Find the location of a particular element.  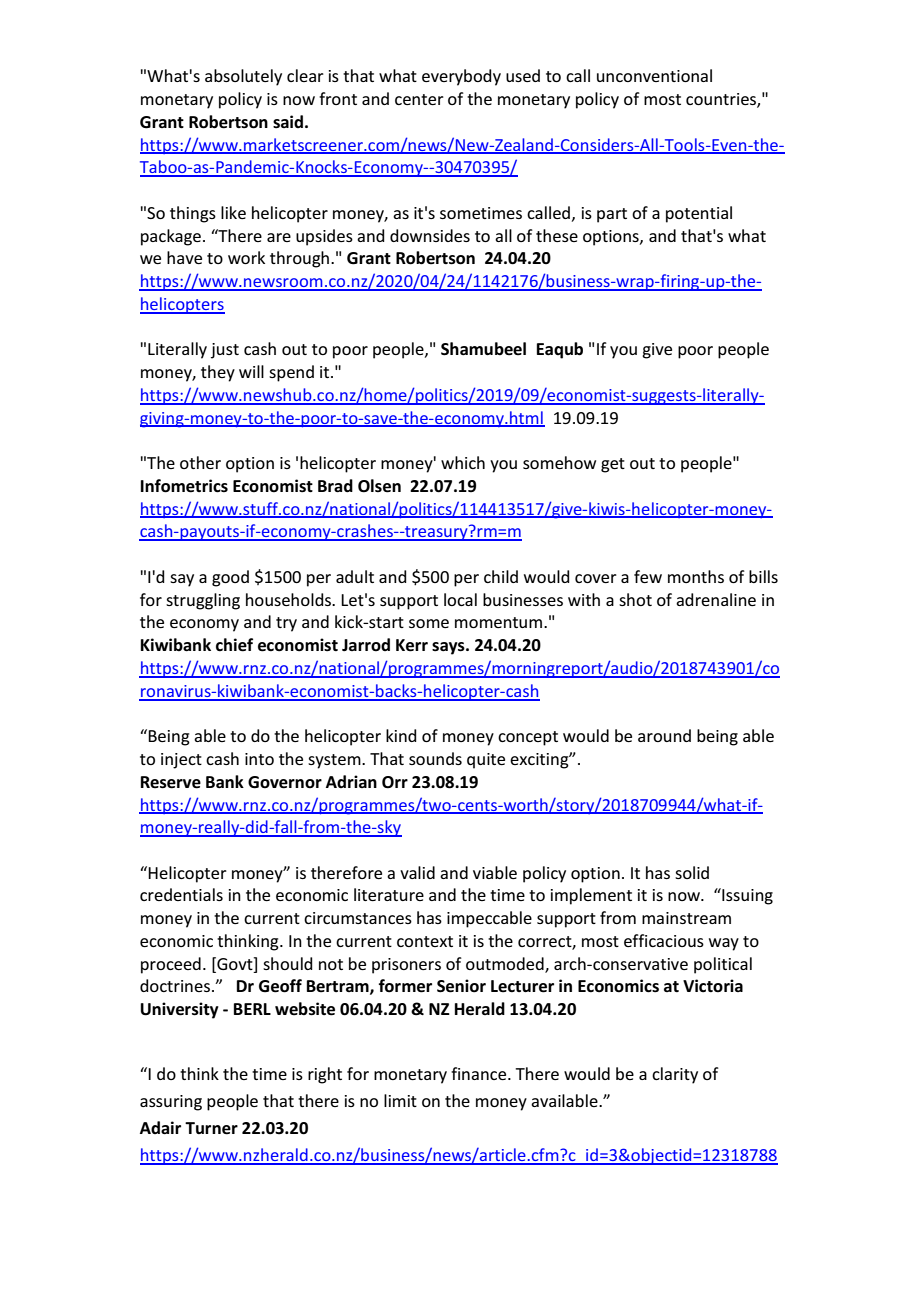

just is located at coordinates (225, 351).
